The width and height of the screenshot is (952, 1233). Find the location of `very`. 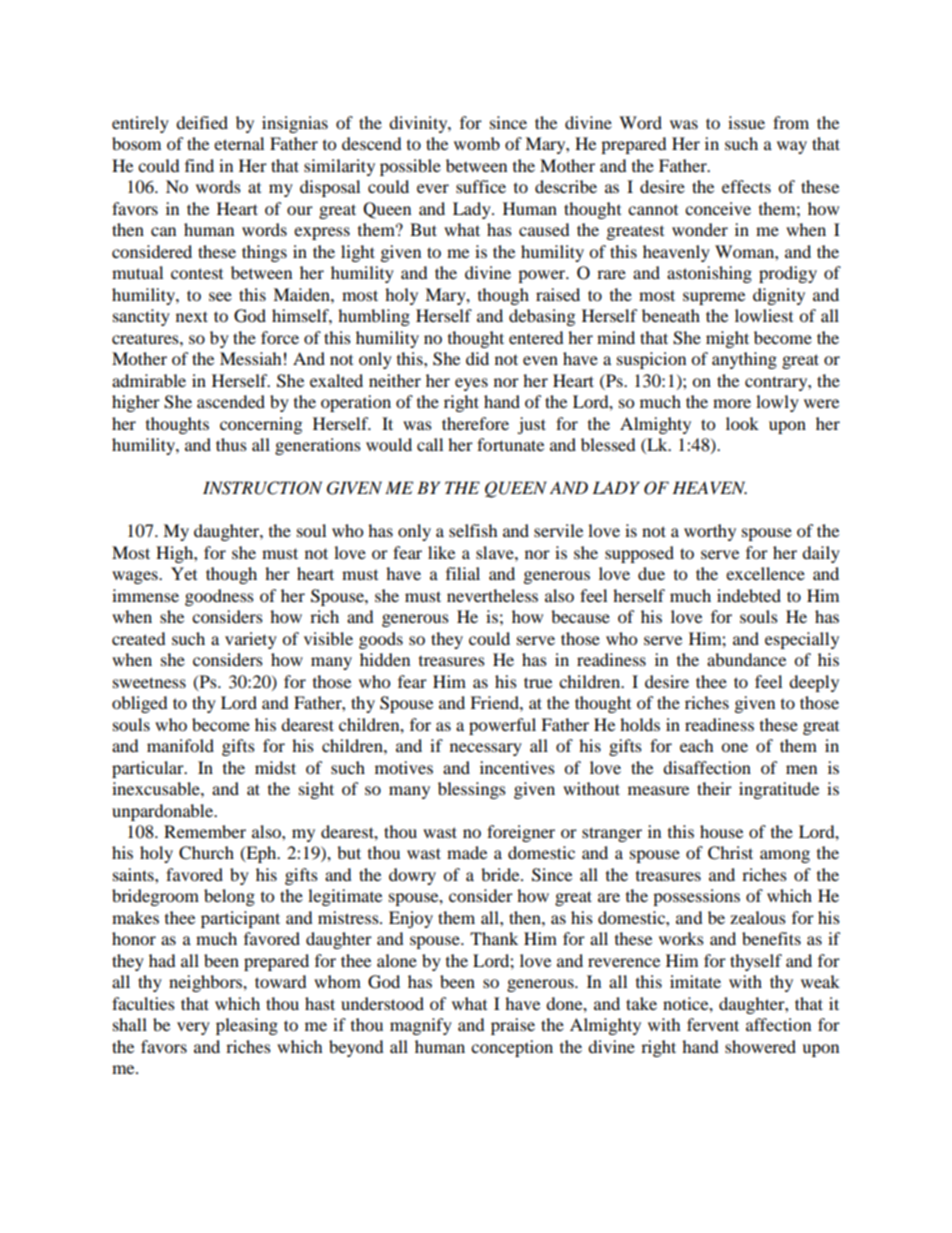

very is located at coordinates (193, 1028).
